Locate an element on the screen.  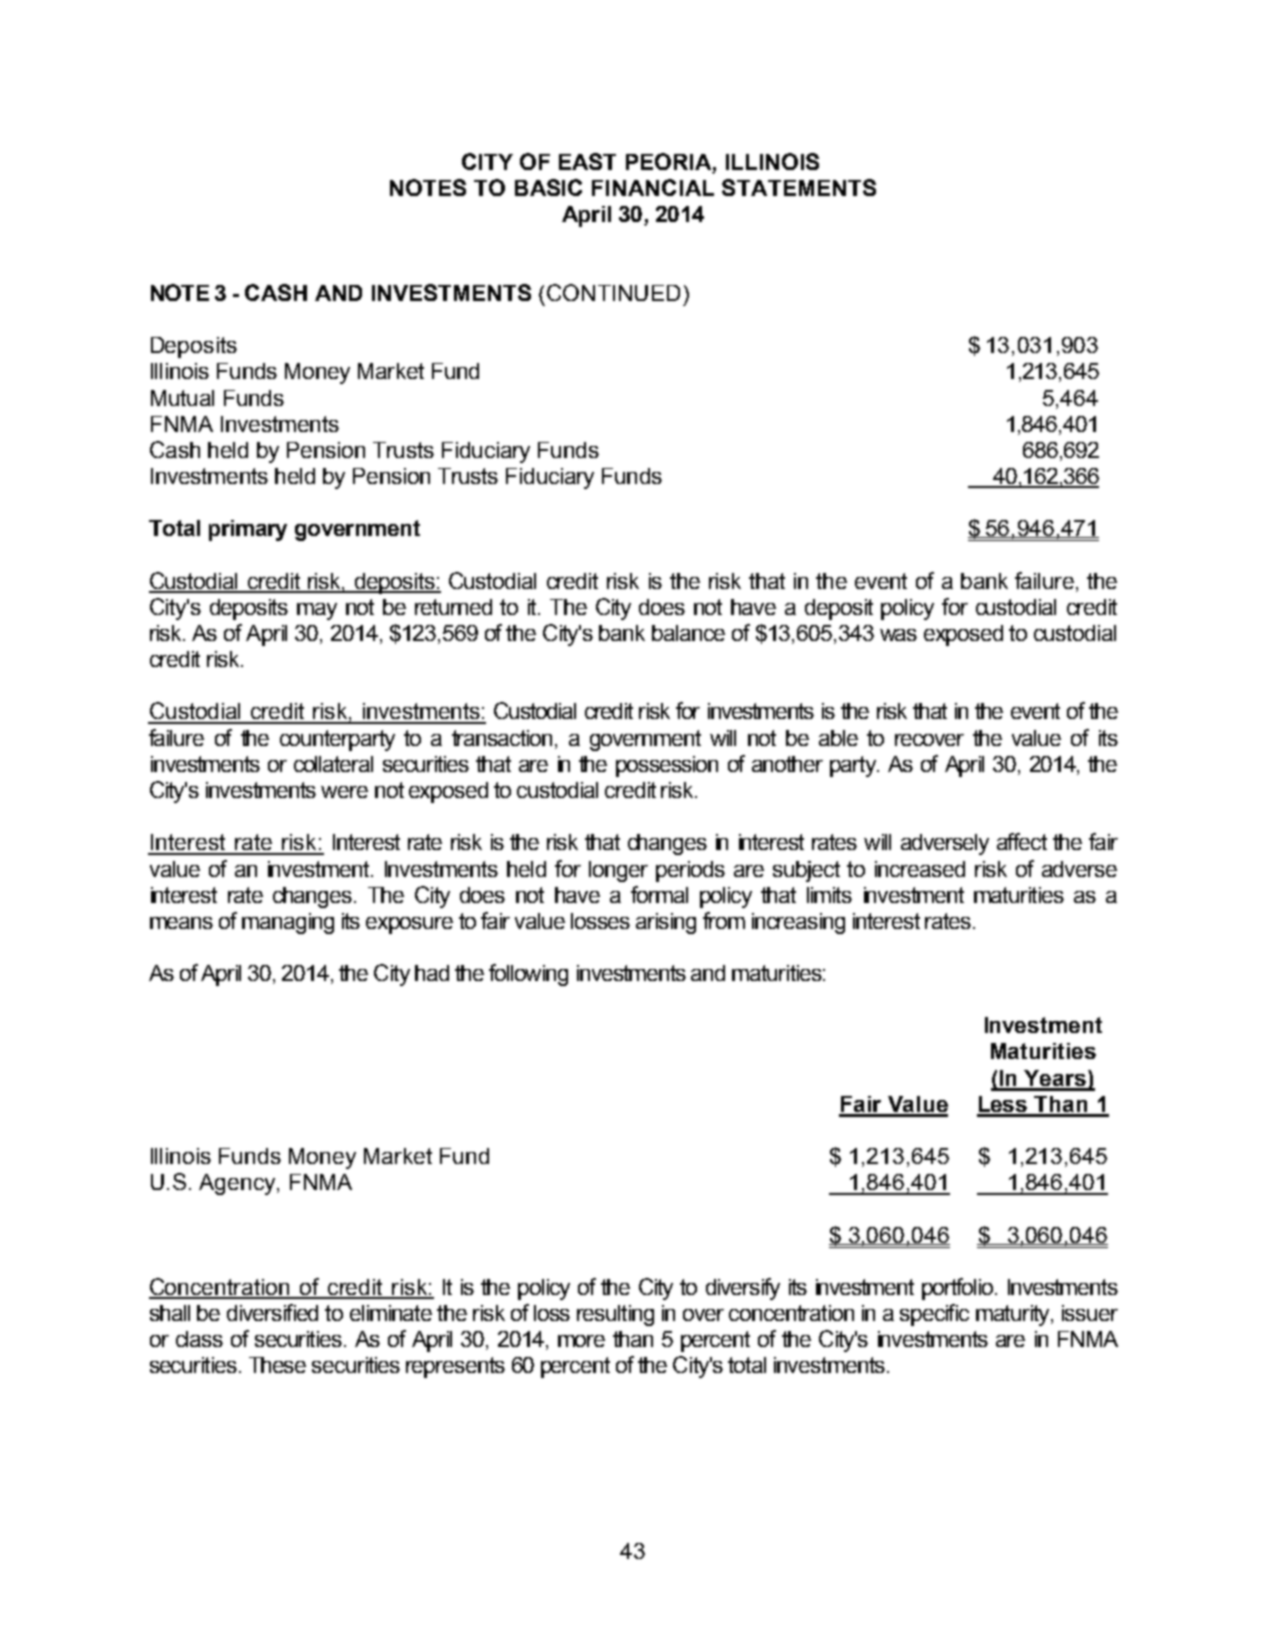
balance is located at coordinates (688, 633).
